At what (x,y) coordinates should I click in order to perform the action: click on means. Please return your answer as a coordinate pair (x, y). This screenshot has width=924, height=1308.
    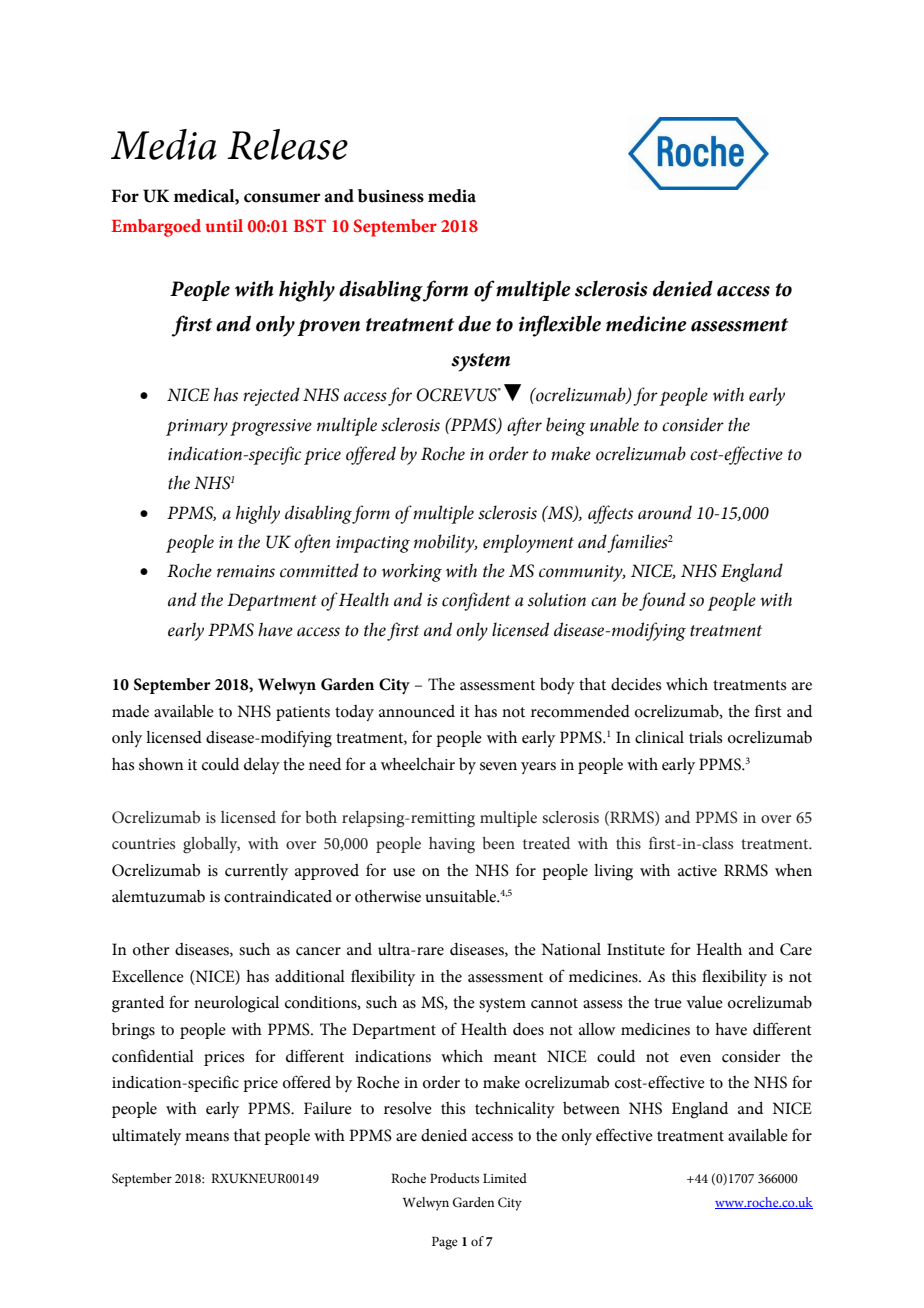
    Looking at the image, I should click on (207, 1137).
